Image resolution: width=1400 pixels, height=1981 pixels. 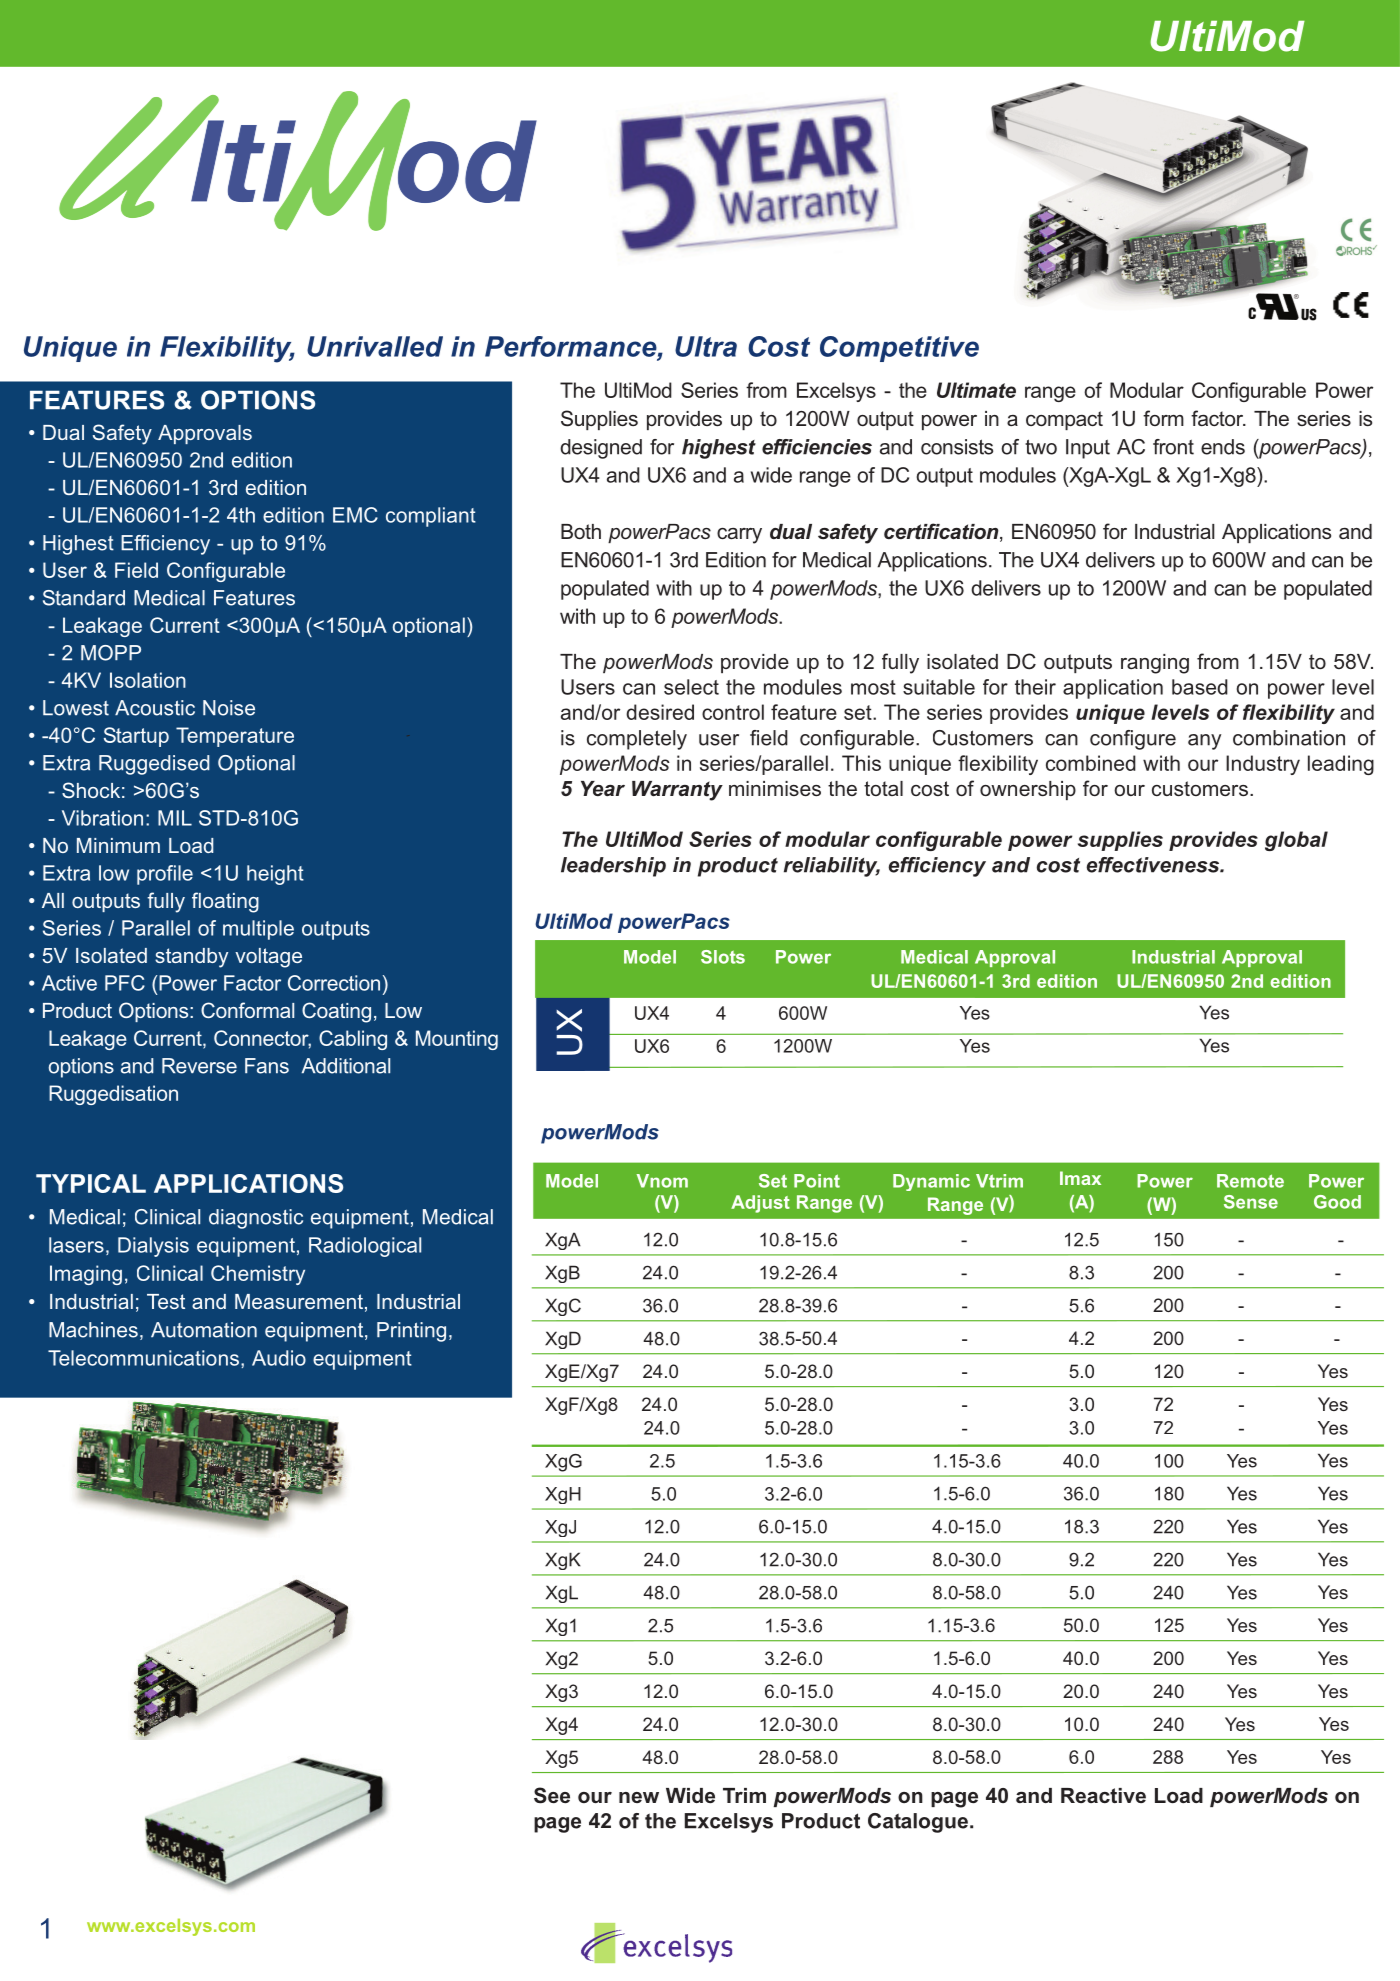 What do you see at coordinates (375, 346) in the page?
I see `Unrivalled` at bounding box center [375, 346].
